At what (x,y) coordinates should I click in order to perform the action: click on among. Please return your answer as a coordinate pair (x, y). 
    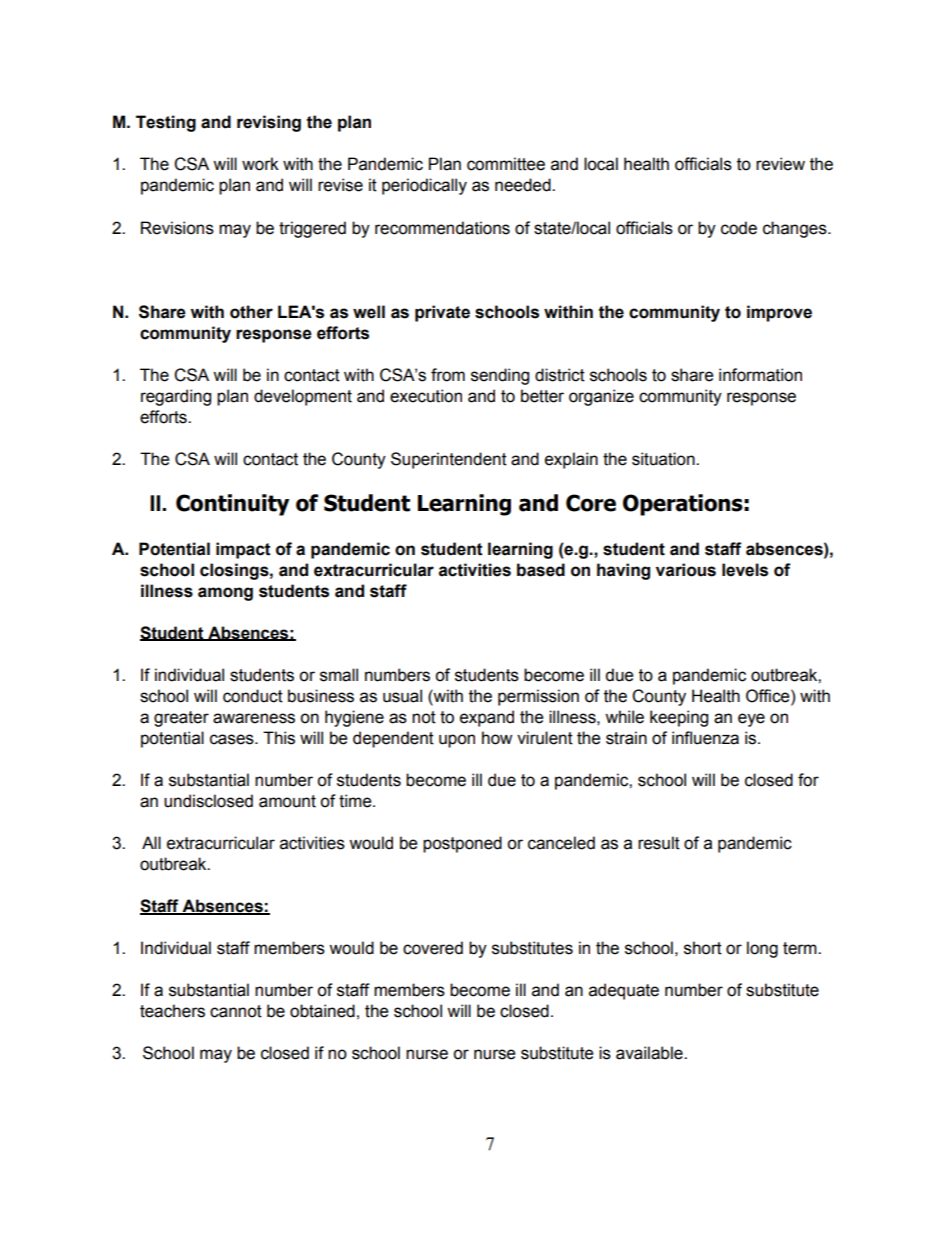
    Looking at the image, I should click on (225, 594).
